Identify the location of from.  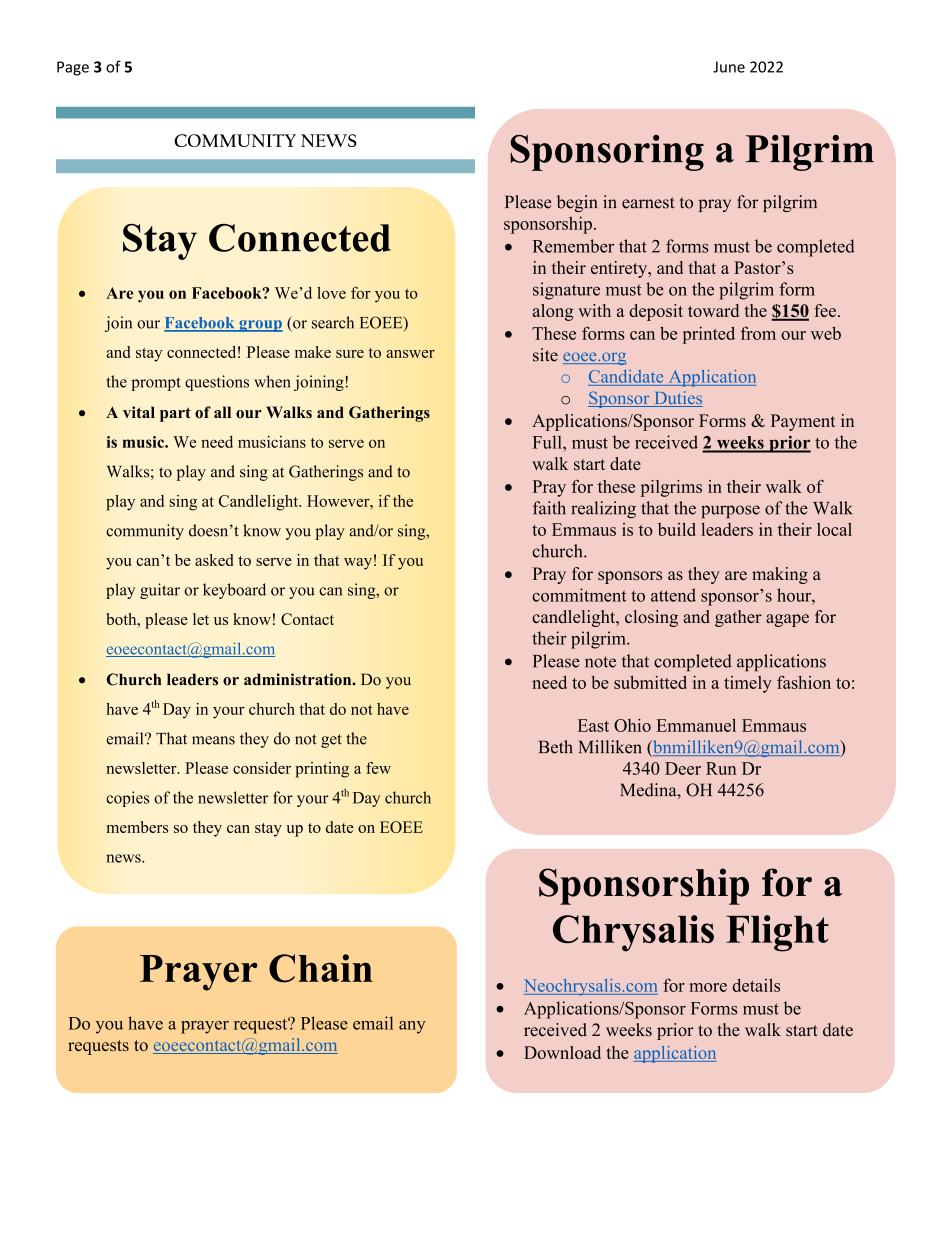
(758, 333).
